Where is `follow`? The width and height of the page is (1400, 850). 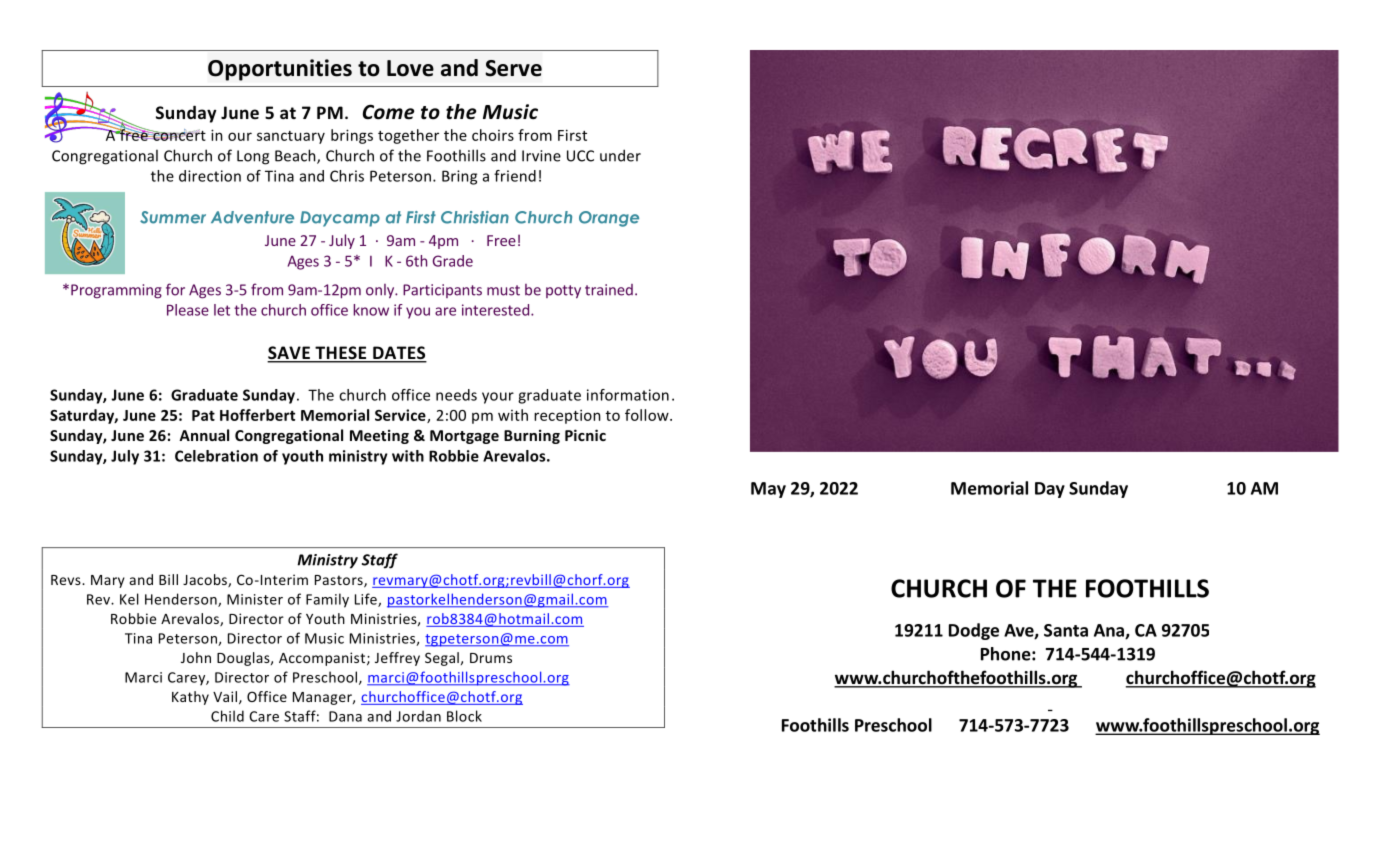
follow is located at coordinates (648, 415).
